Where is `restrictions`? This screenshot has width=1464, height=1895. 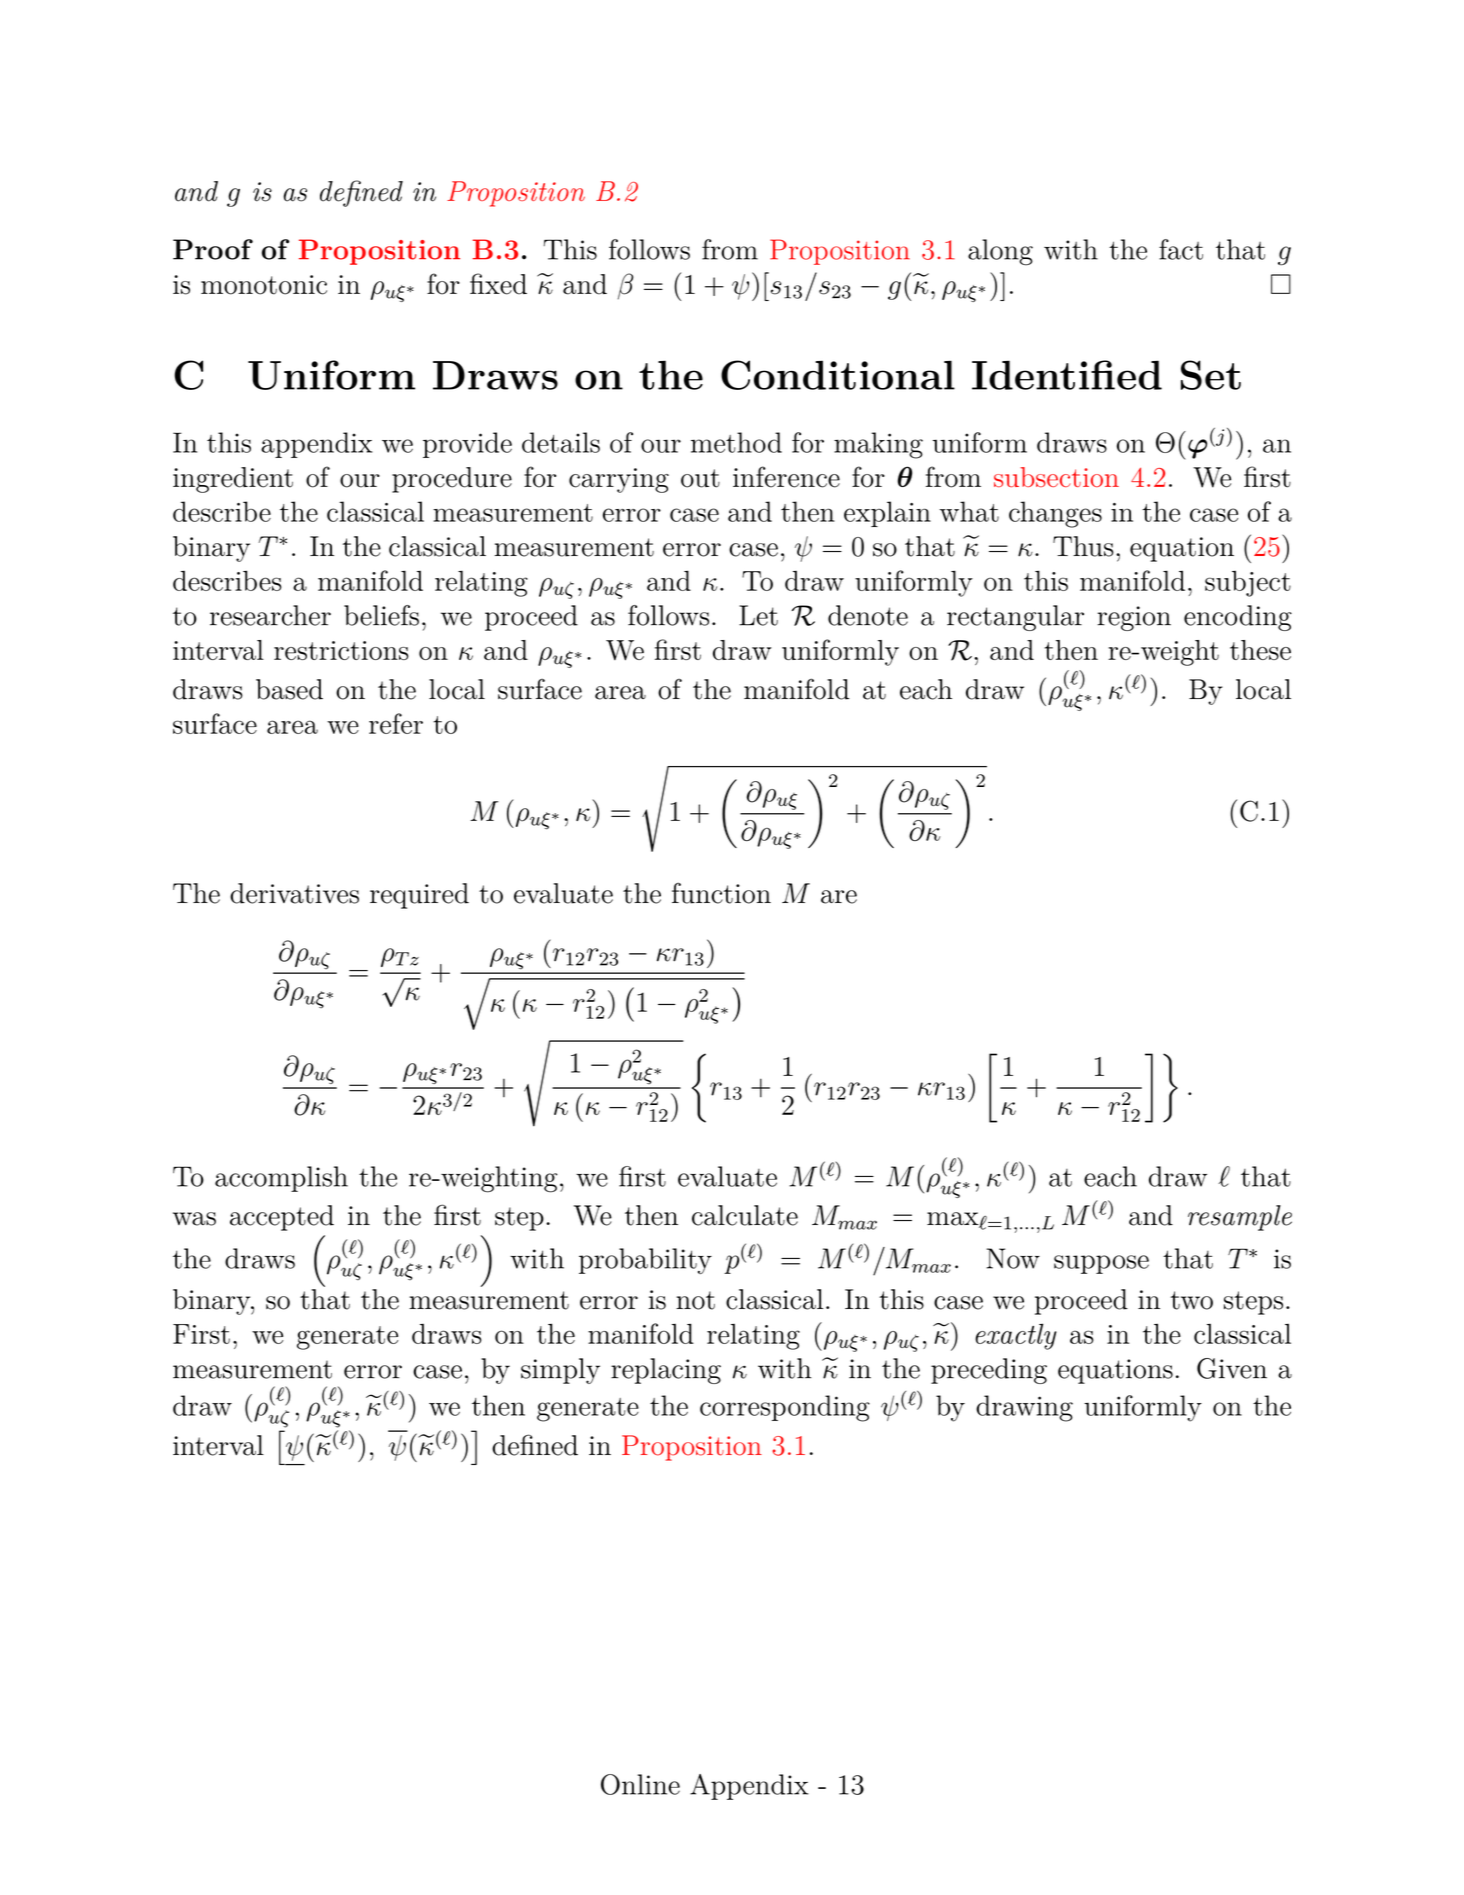
restrictions is located at coordinates (341, 650).
